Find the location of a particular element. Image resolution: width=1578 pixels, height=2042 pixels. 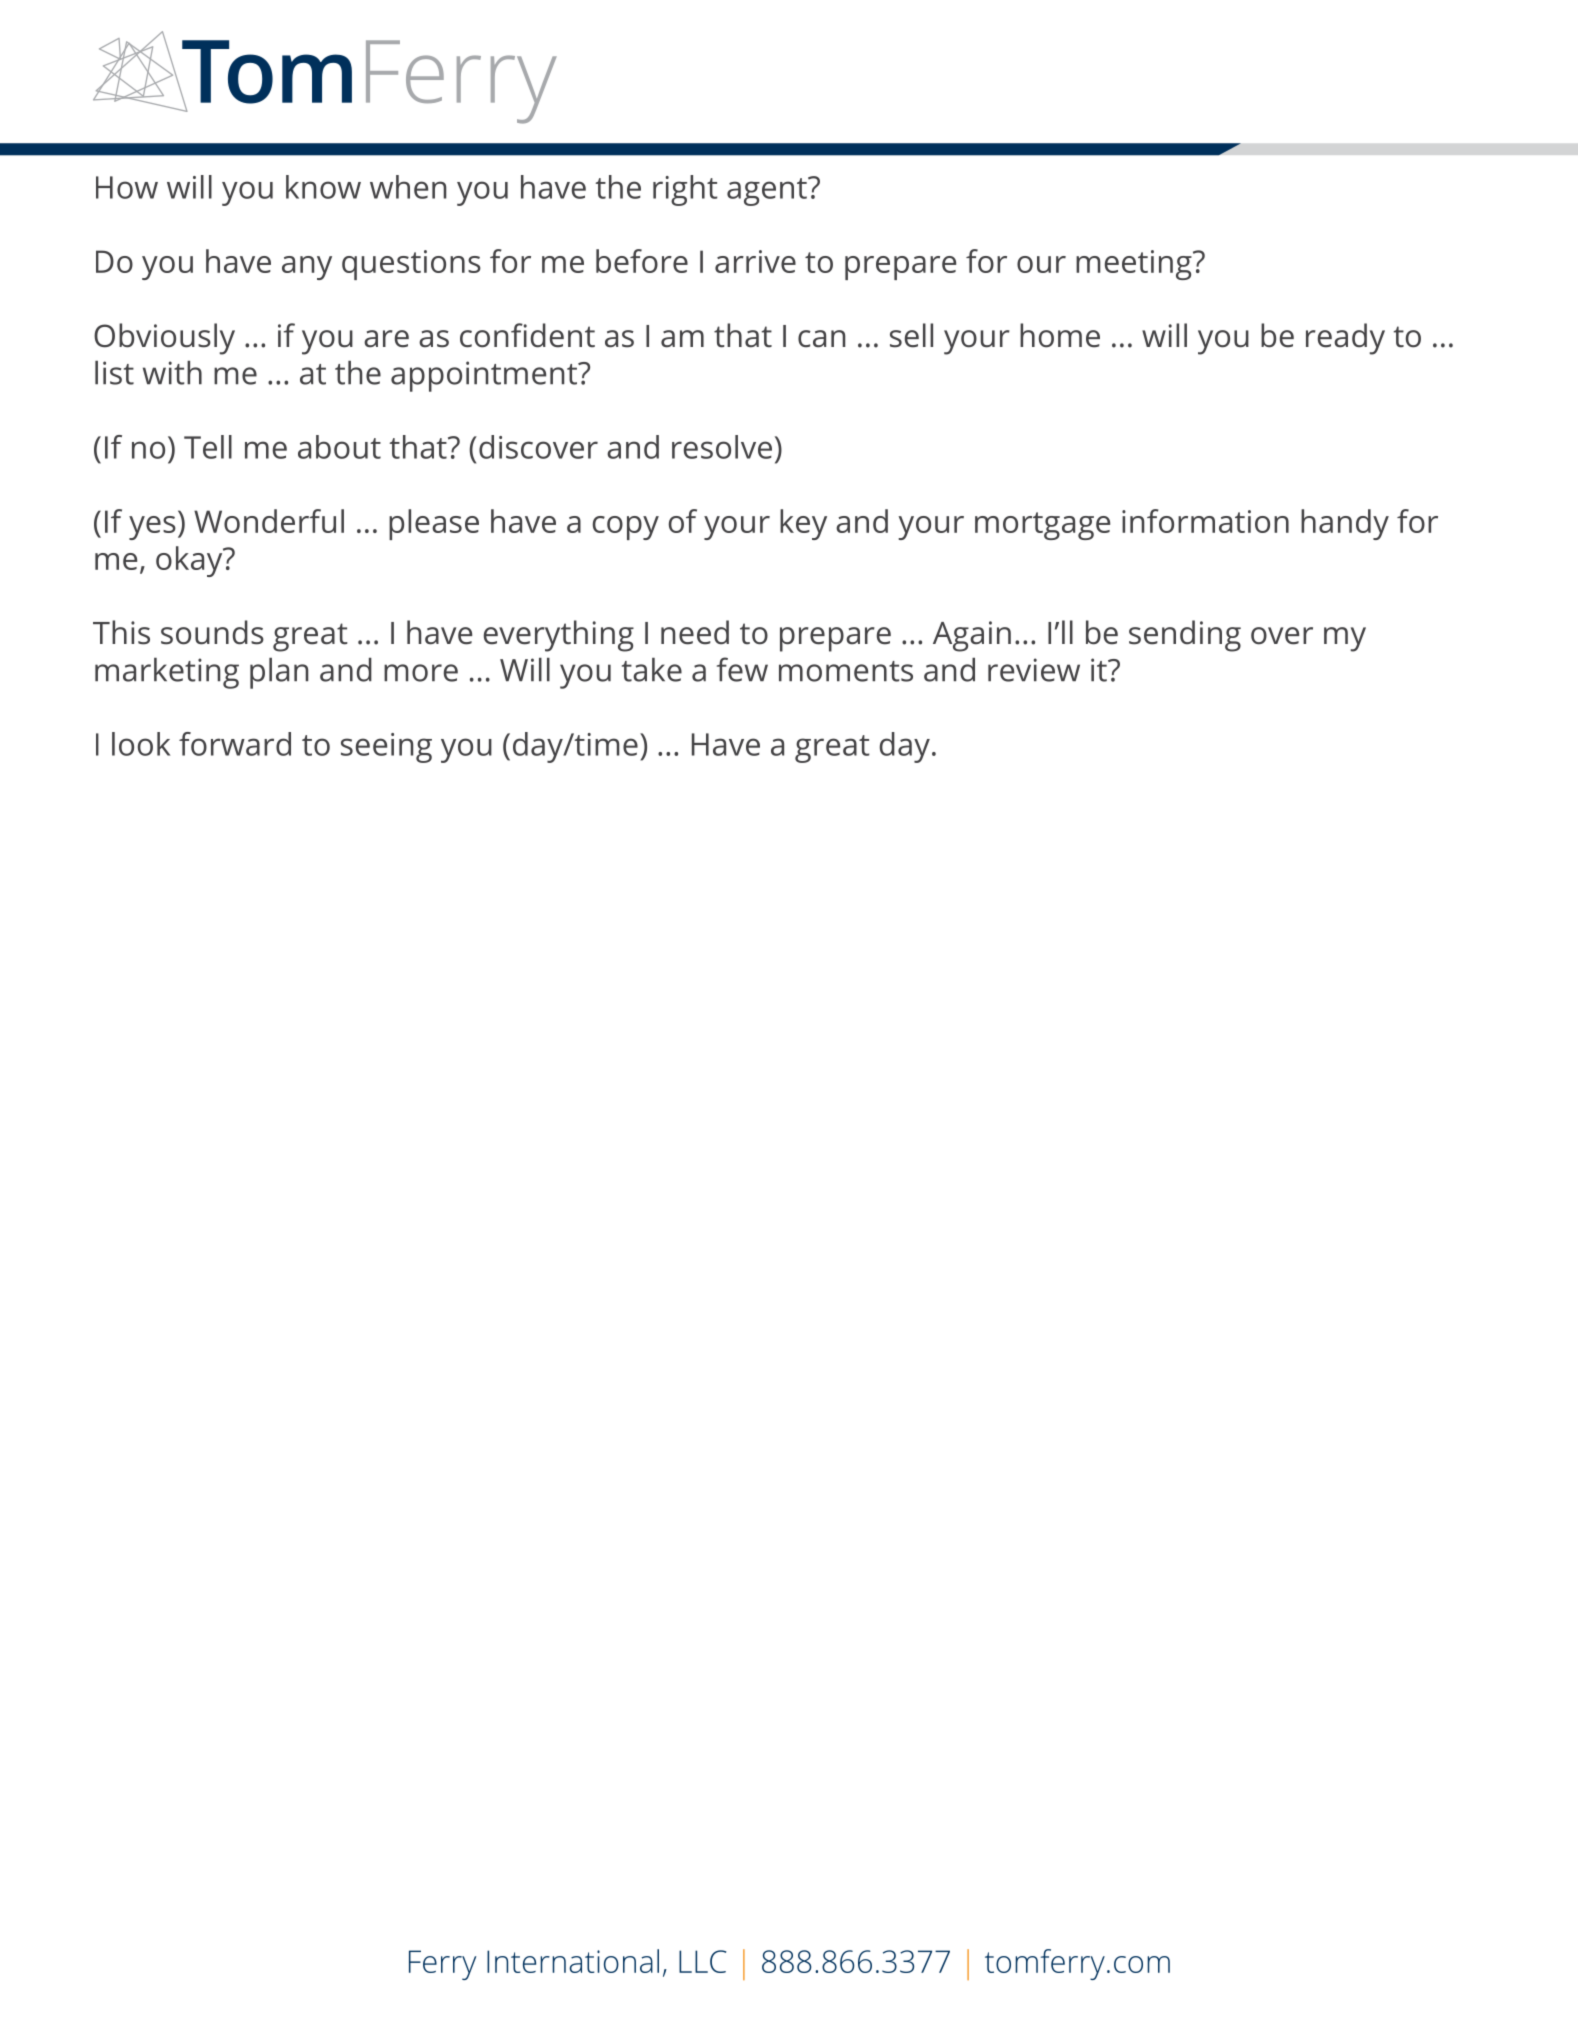

sending is located at coordinates (1185, 636).
